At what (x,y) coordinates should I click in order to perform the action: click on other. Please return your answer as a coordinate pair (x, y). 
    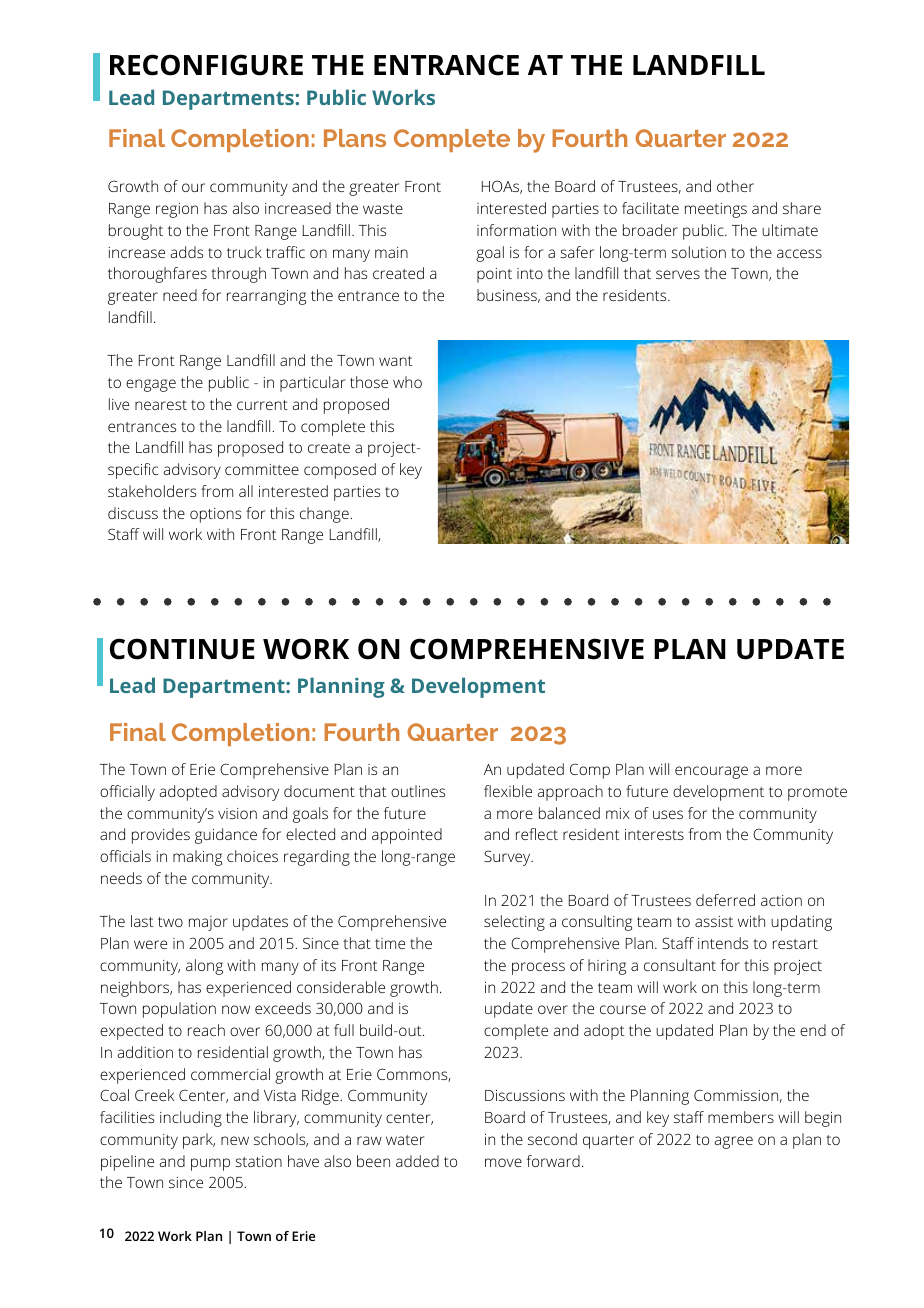
    Looking at the image, I should click on (735, 186).
